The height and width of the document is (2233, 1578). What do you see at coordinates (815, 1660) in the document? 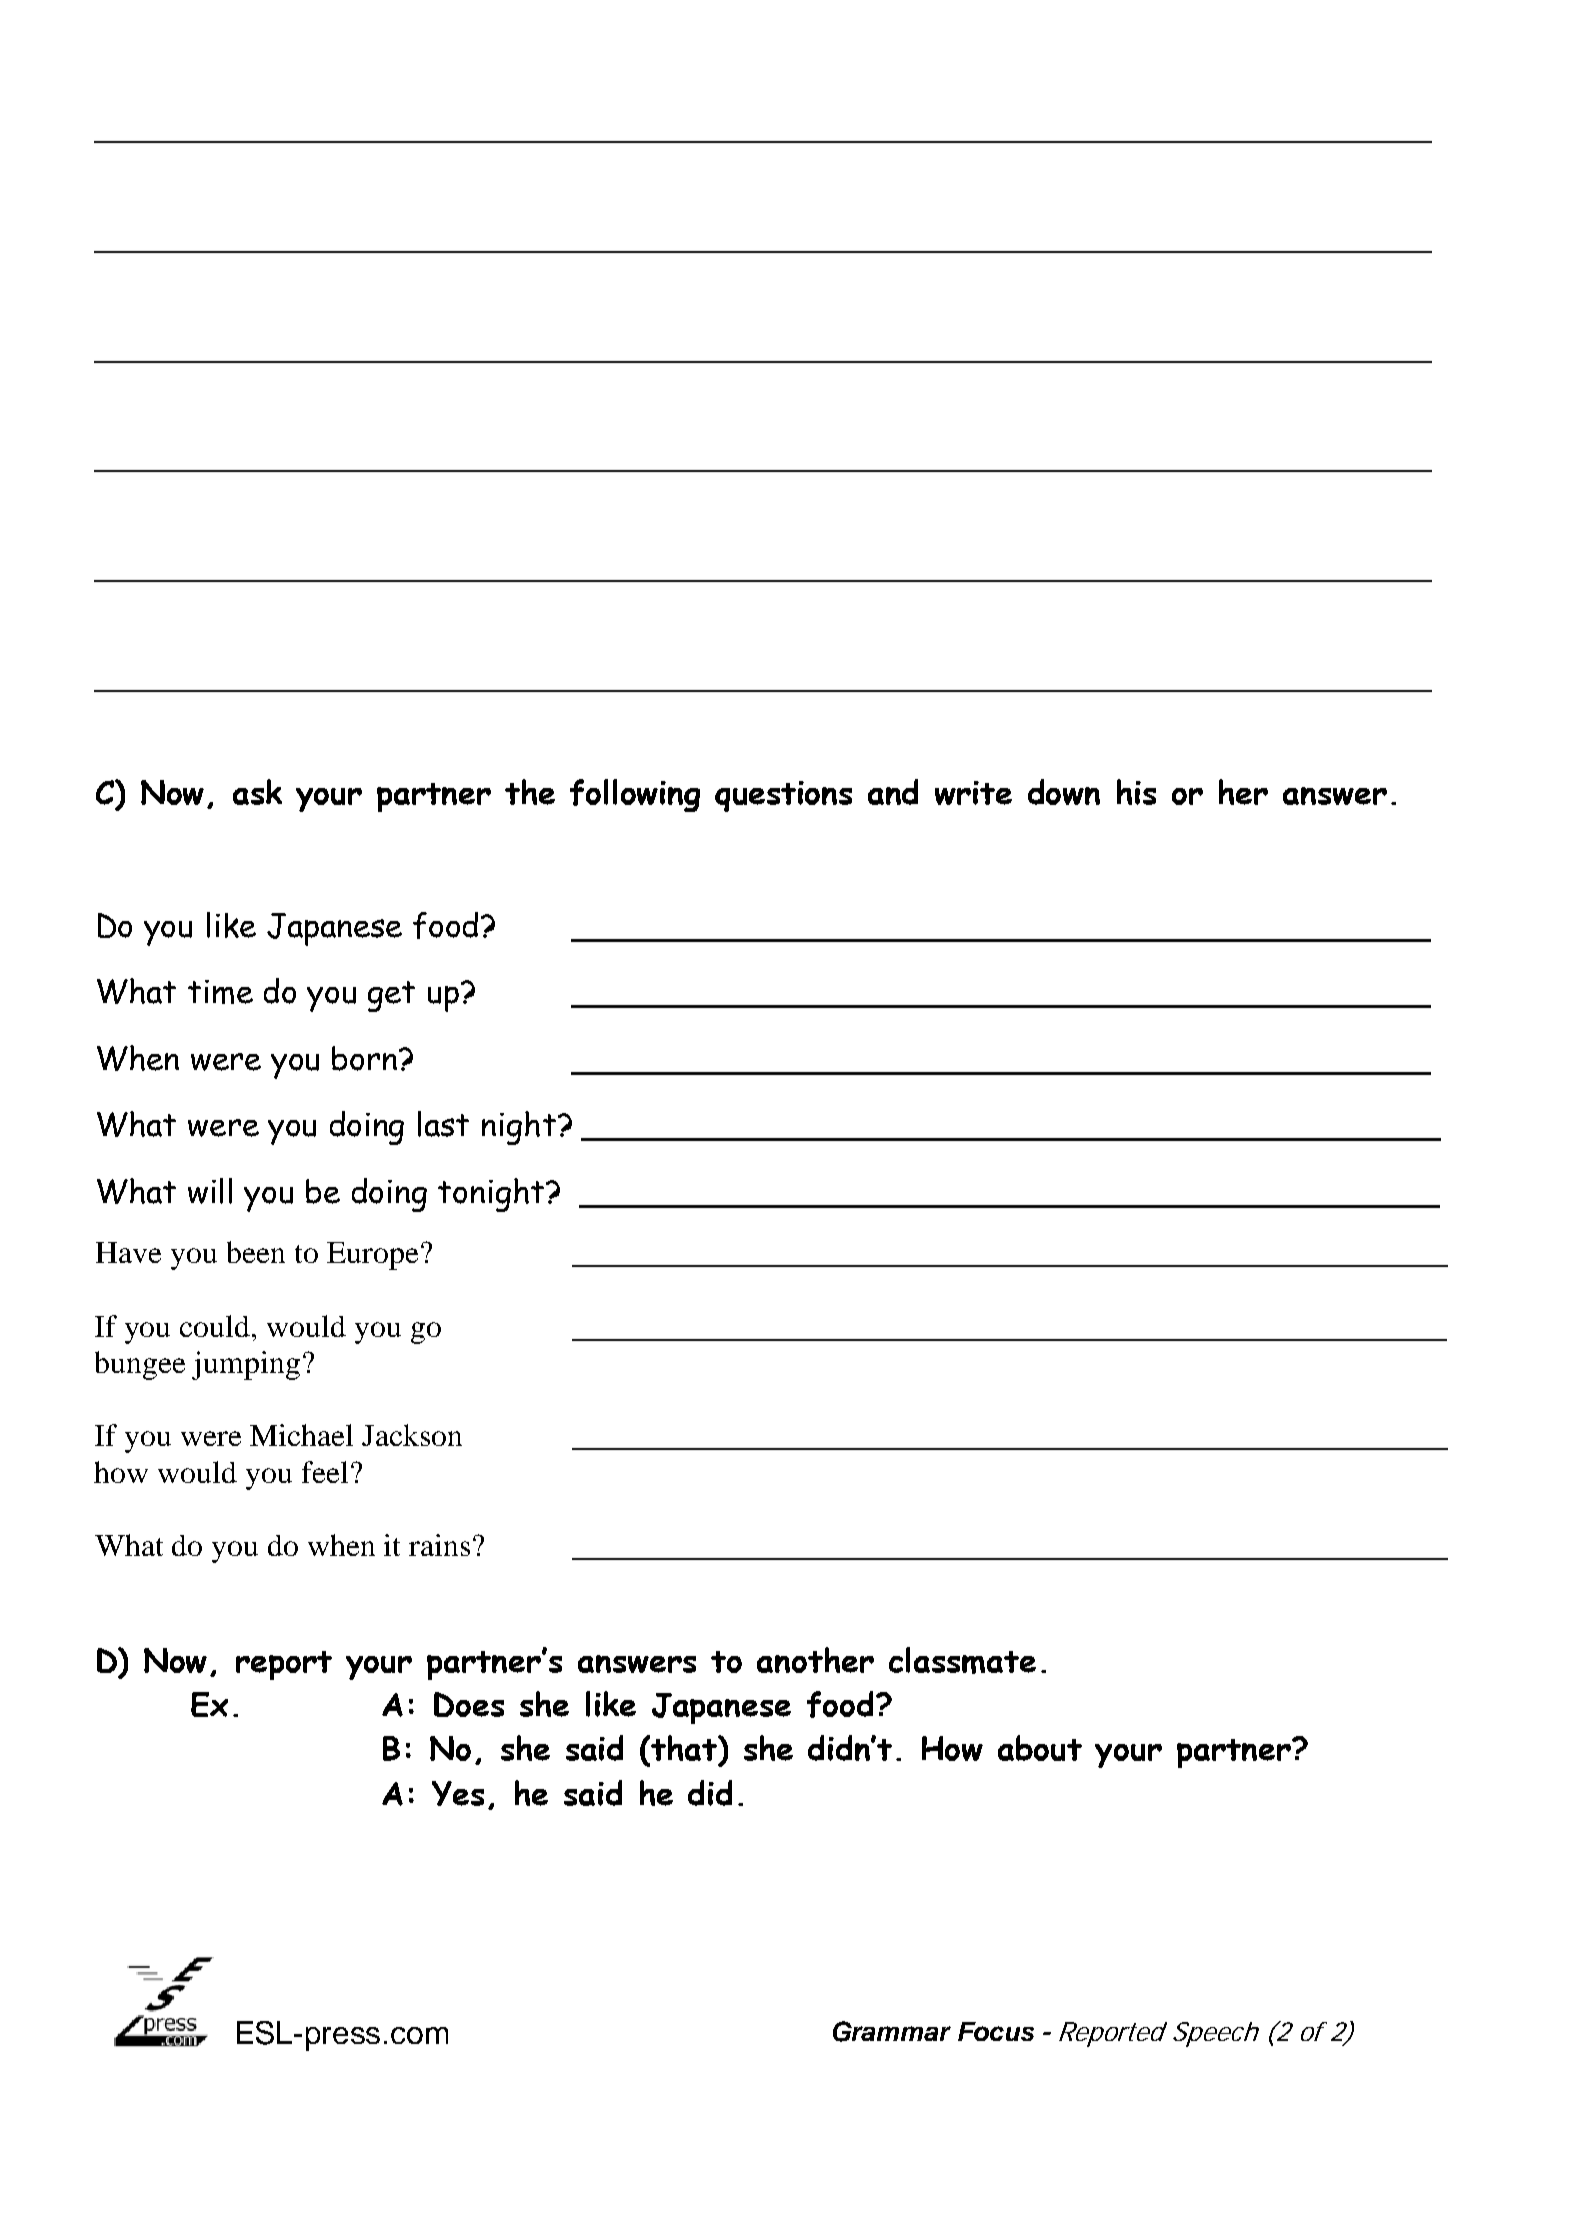
I see `another` at bounding box center [815, 1660].
